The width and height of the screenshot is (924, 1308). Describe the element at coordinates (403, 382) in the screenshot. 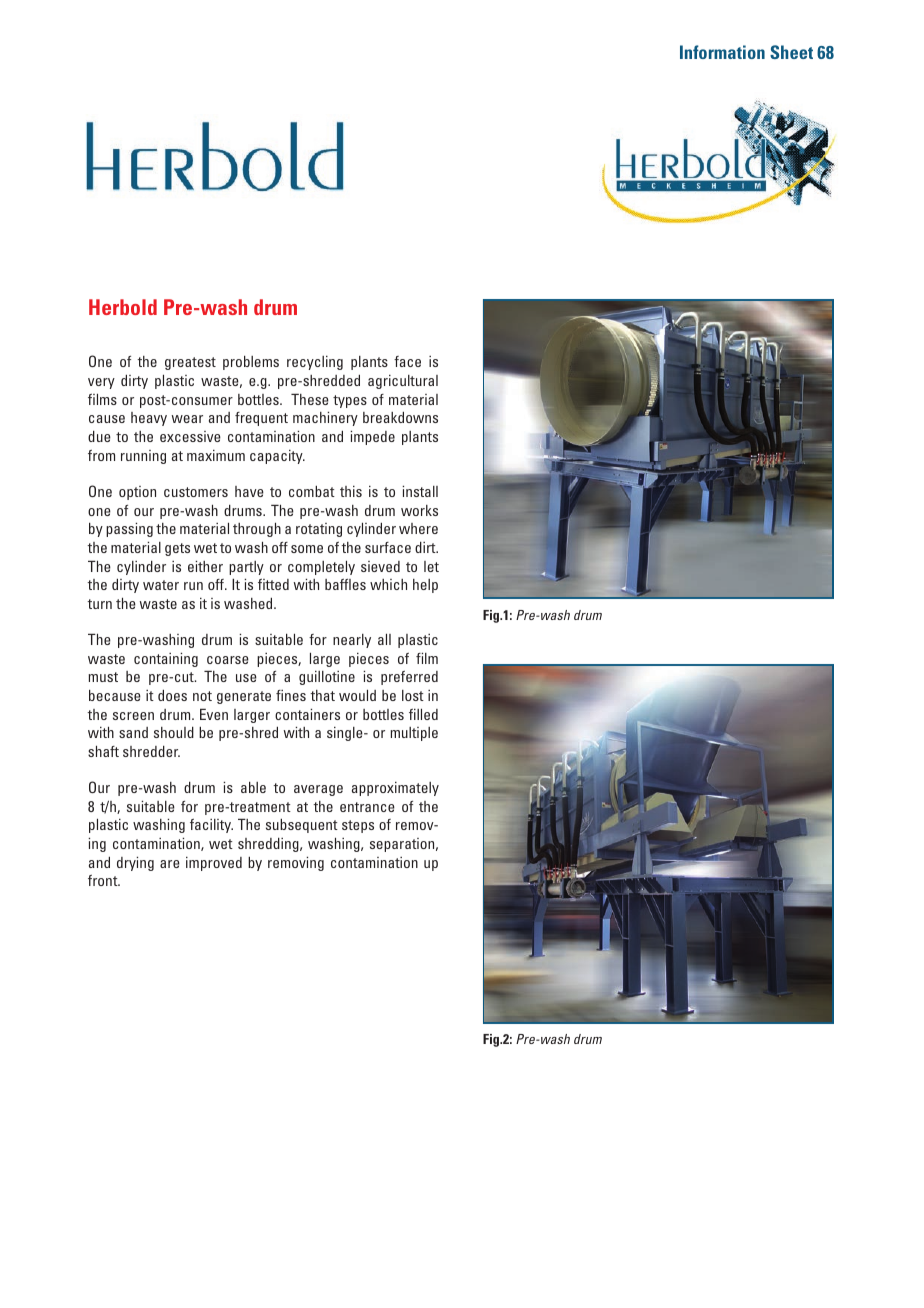

I see `agricultural` at that location.
